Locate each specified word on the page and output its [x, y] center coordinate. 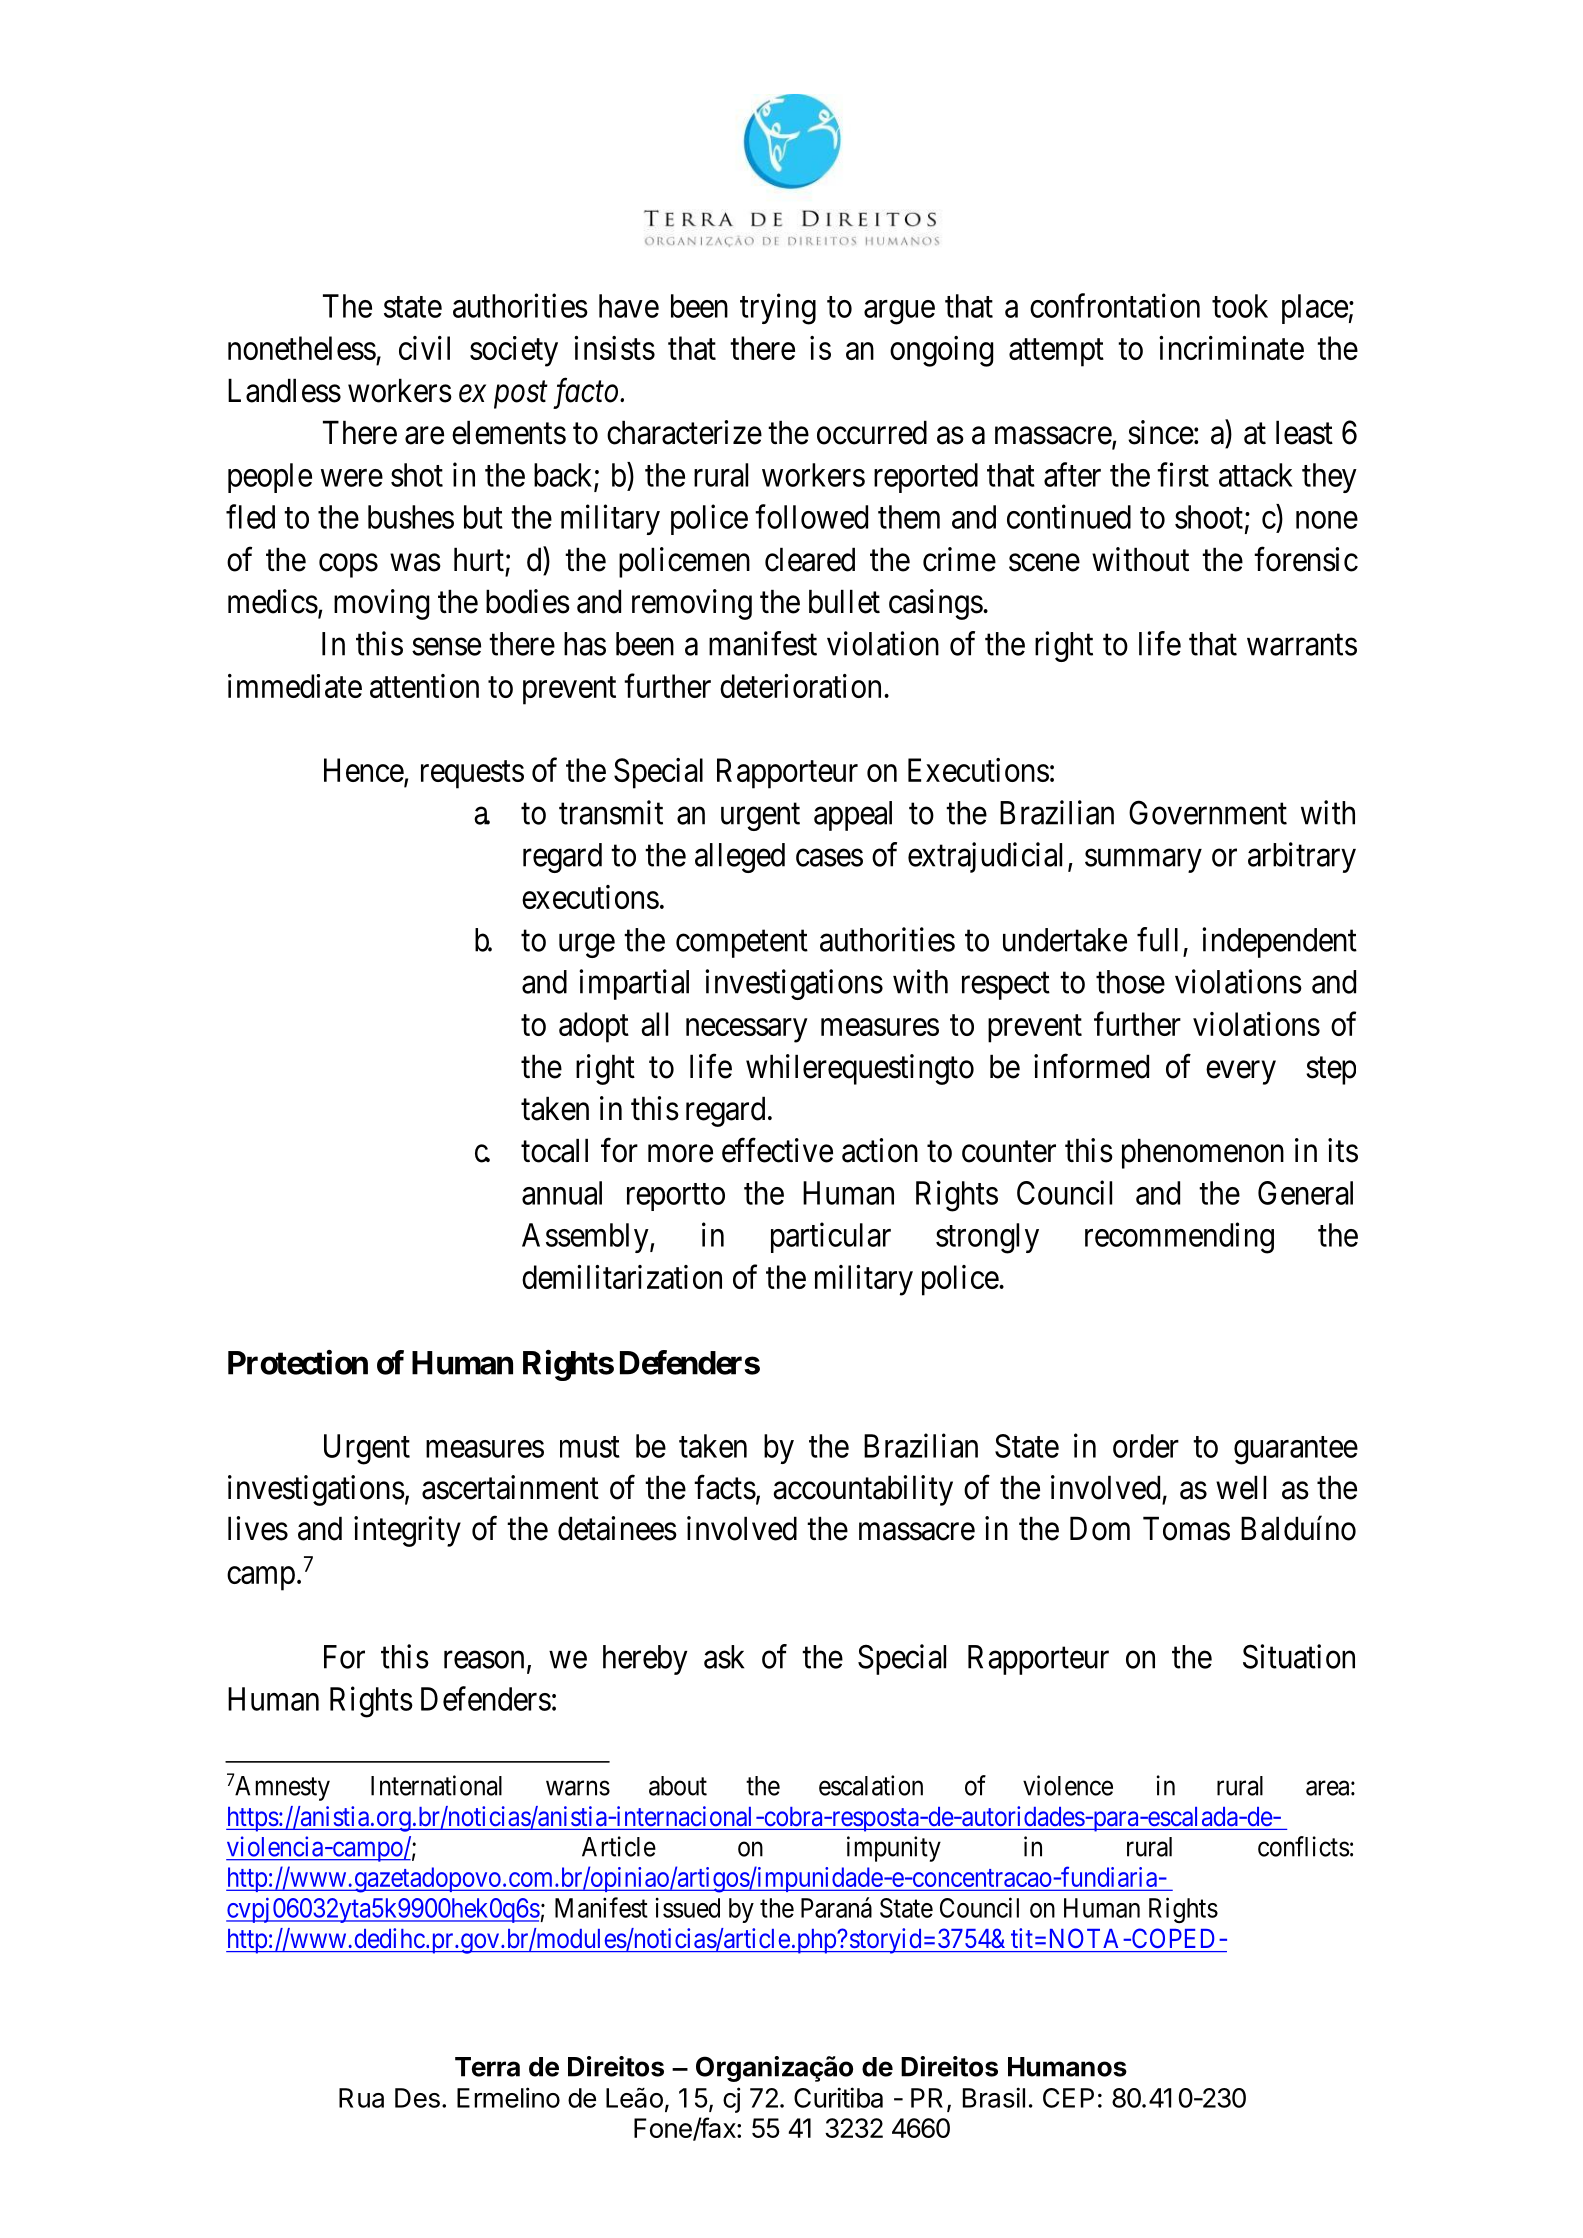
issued [688, 1907]
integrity [407, 1531]
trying [778, 309]
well [1241, 1487]
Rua [361, 2098]
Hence [364, 771]
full [1157, 939]
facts [725, 1487]
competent [742, 944]
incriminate [1231, 348]
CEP [1068, 2098]
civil [424, 348]
